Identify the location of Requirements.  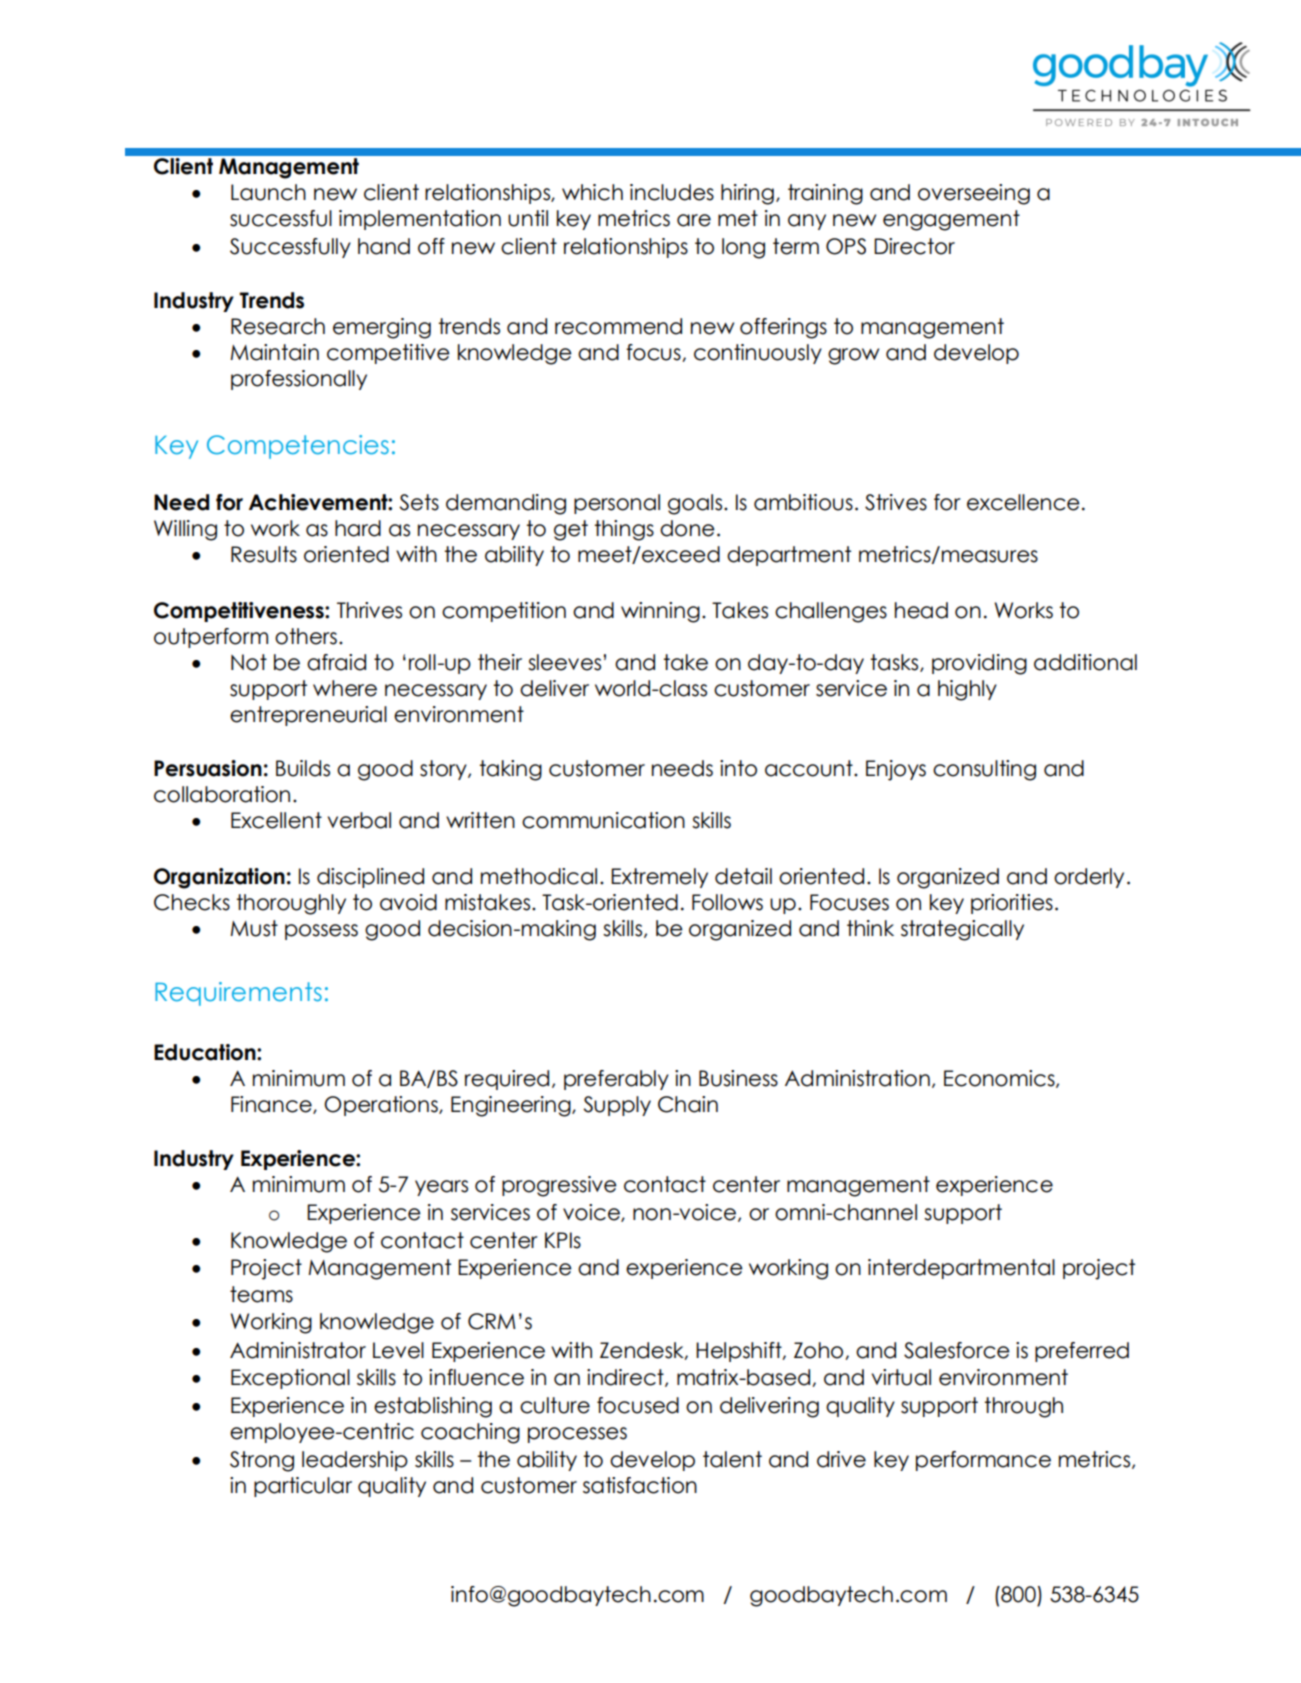
(238, 994).
